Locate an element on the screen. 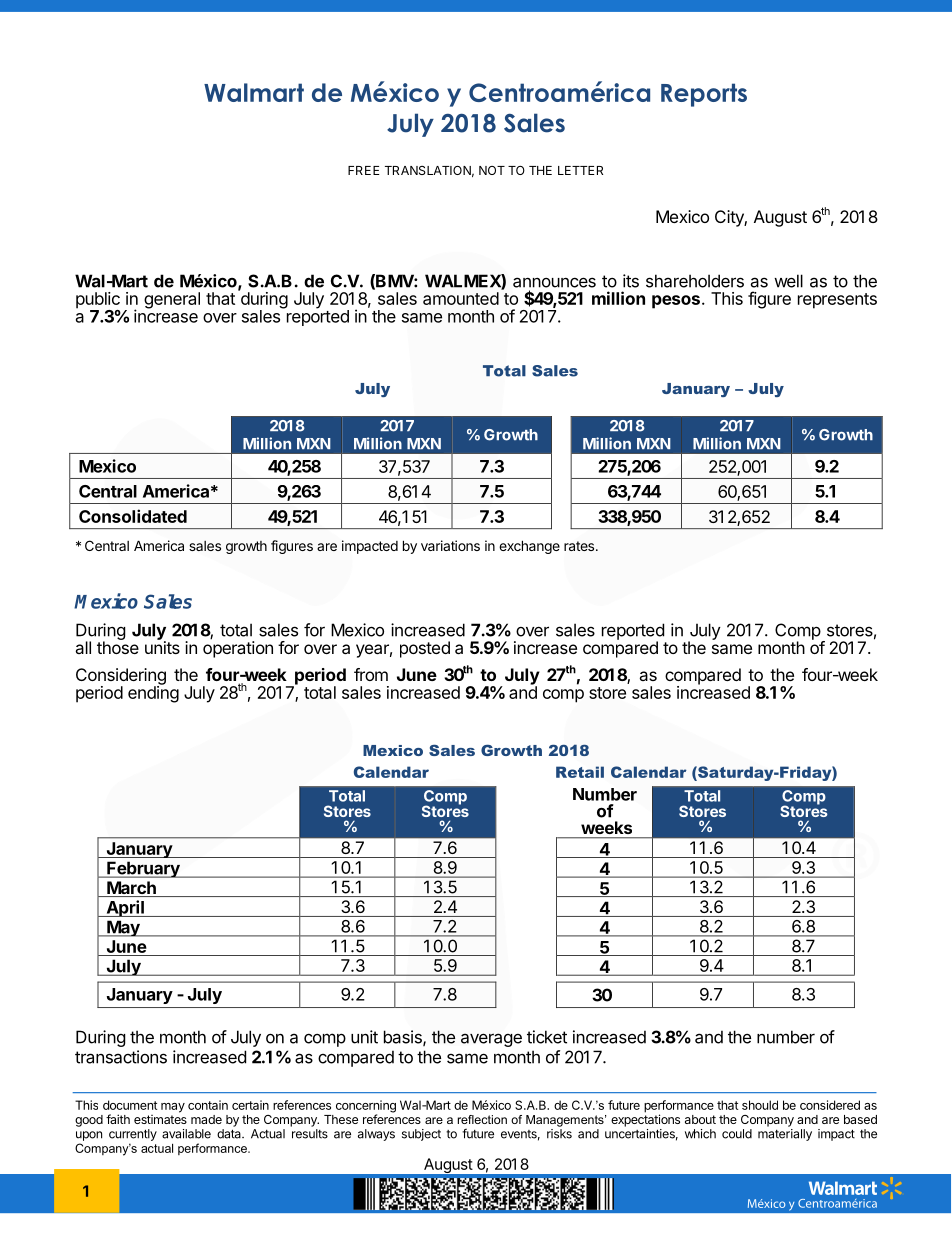  reflection is located at coordinates (482, 1119).
